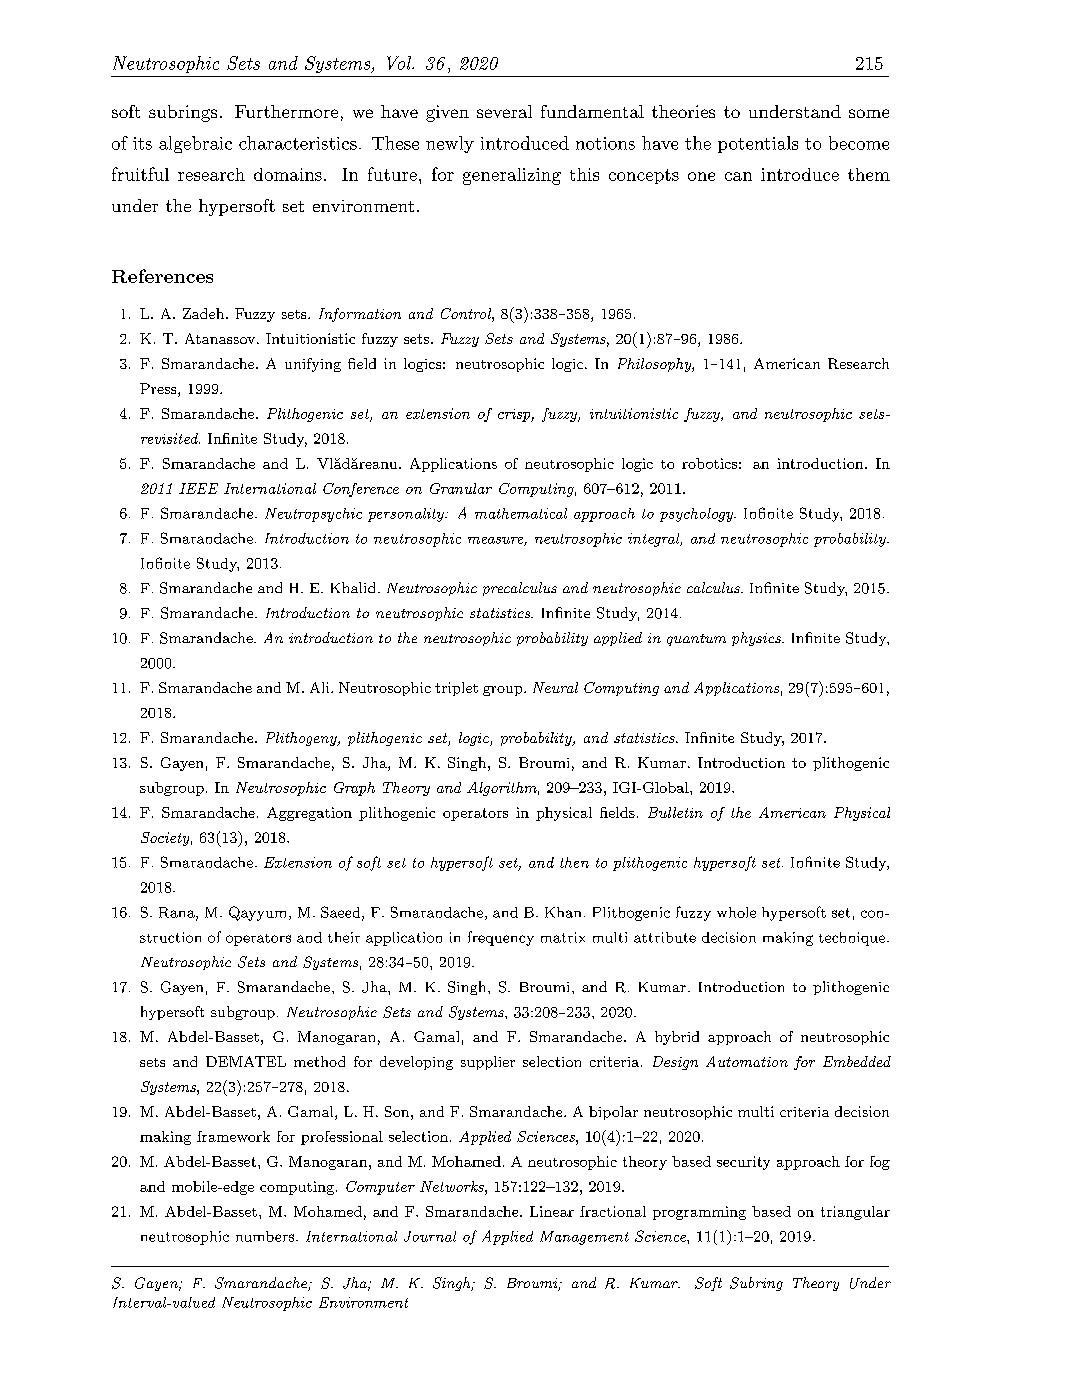 This document has width=1071, height=1386. Describe the element at coordinates (515, 415) in the document. I see `crisp` at that location.
